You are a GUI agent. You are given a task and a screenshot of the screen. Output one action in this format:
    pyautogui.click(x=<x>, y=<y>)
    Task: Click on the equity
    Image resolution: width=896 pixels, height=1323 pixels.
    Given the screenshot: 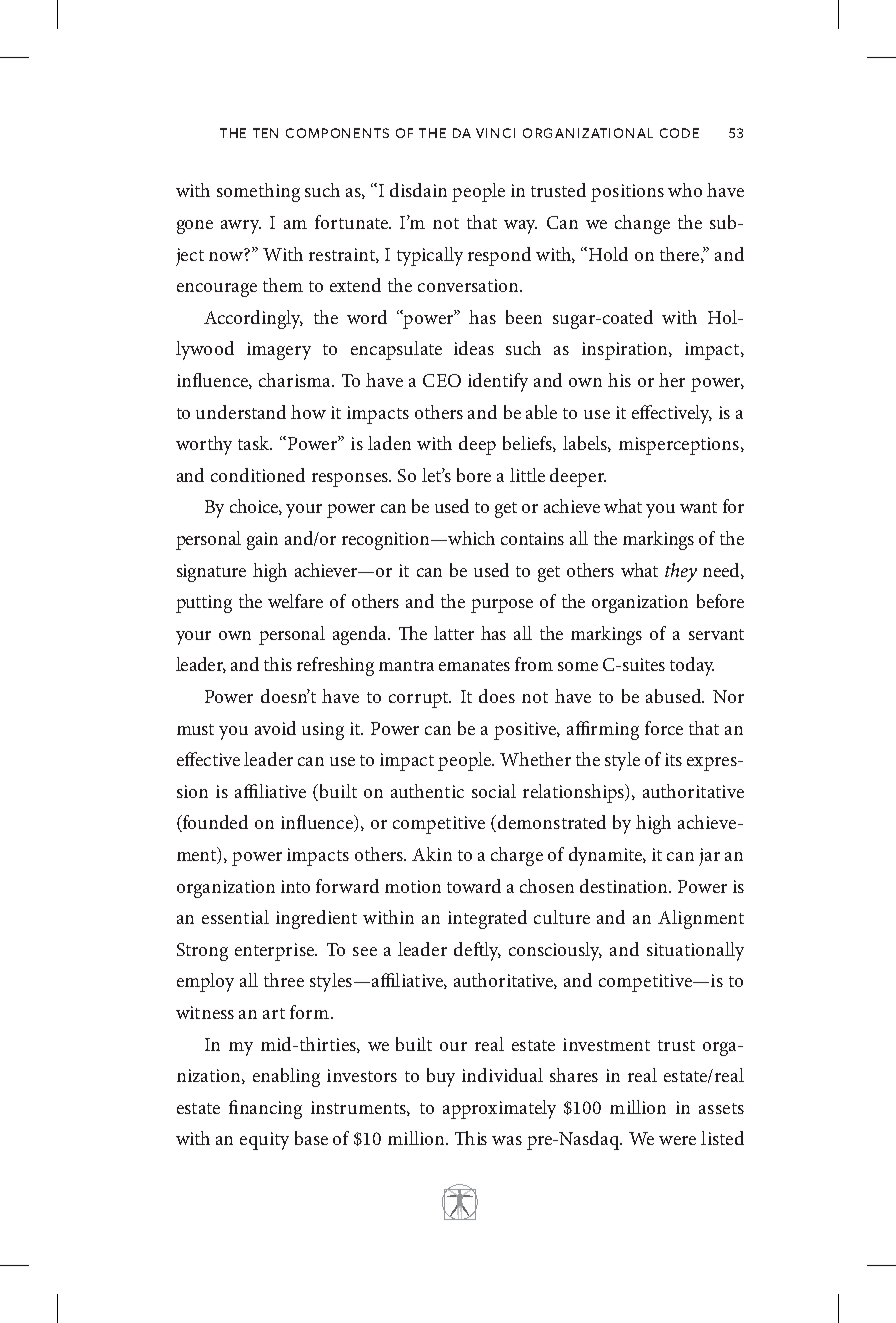 What is the action you would take?
    pyautogui.click(x=264, y=1141)
